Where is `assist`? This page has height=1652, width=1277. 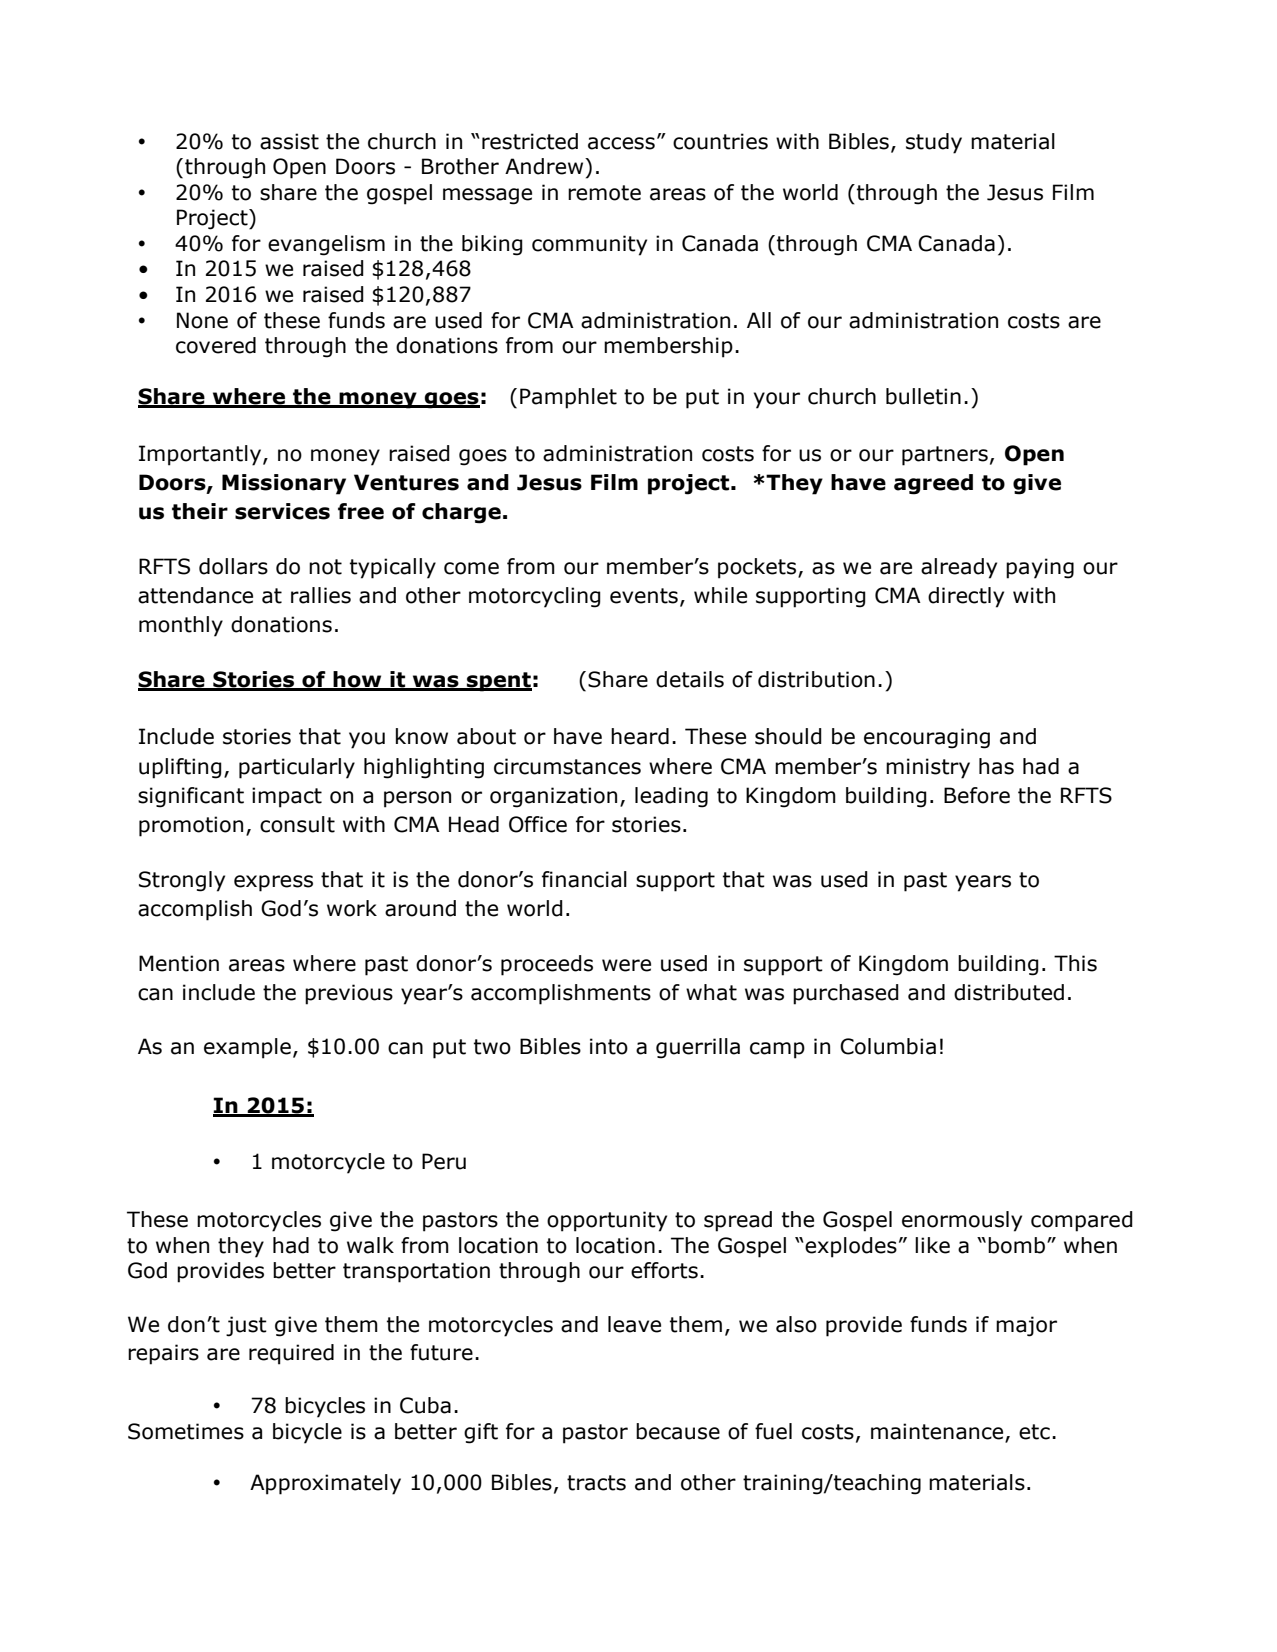
assist is located at coordinates (289, 141).
